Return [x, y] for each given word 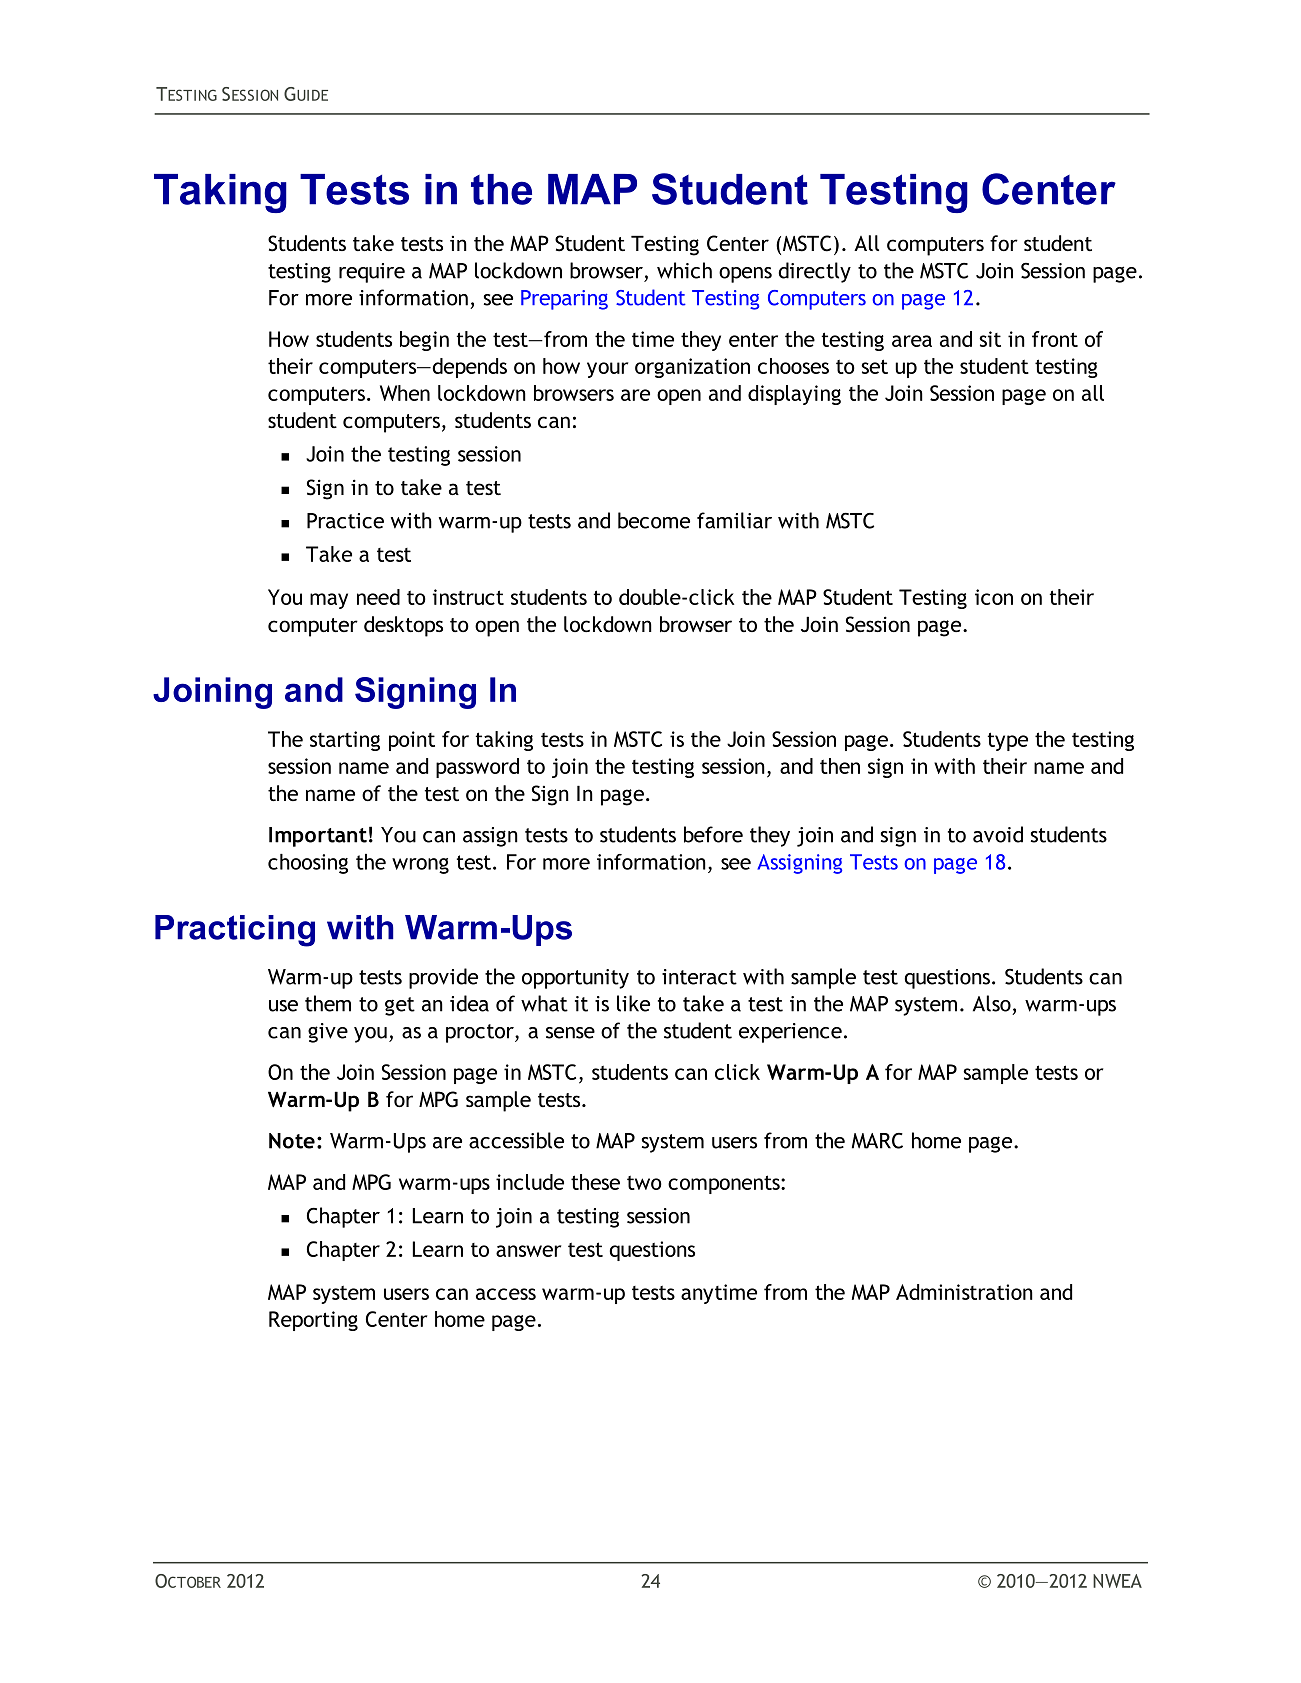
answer [528, 1251]
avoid [998, 834]
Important [318, 837]
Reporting [313, 1321]
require [372, 273]
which [684, 270]
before [713, 834]
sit [990, 339]
